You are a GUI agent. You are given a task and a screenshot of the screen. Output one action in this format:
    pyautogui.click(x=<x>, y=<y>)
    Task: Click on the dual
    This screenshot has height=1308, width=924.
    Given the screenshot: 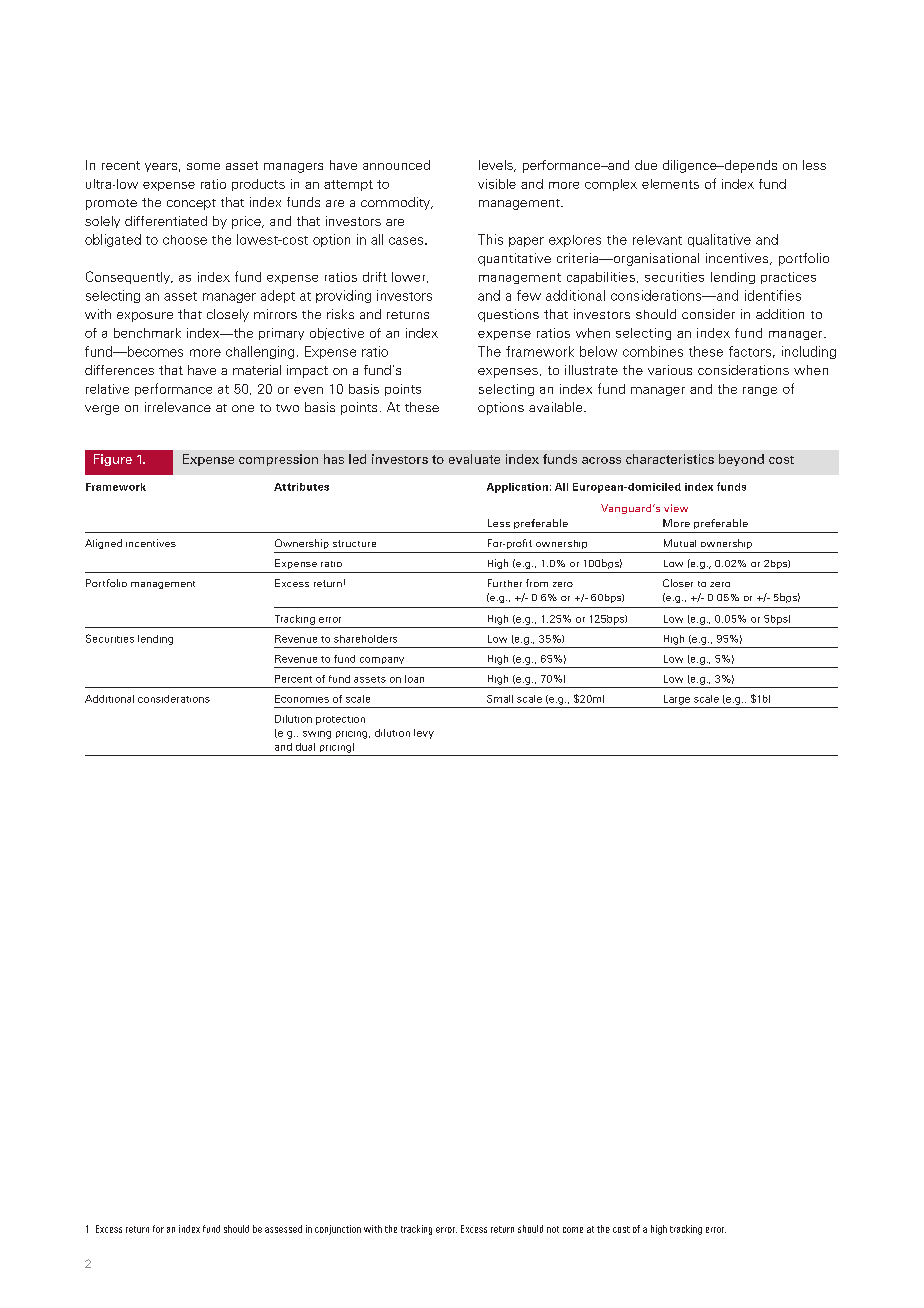 What is the action you would take?
    pyautogui.click(x=305, y=747)
